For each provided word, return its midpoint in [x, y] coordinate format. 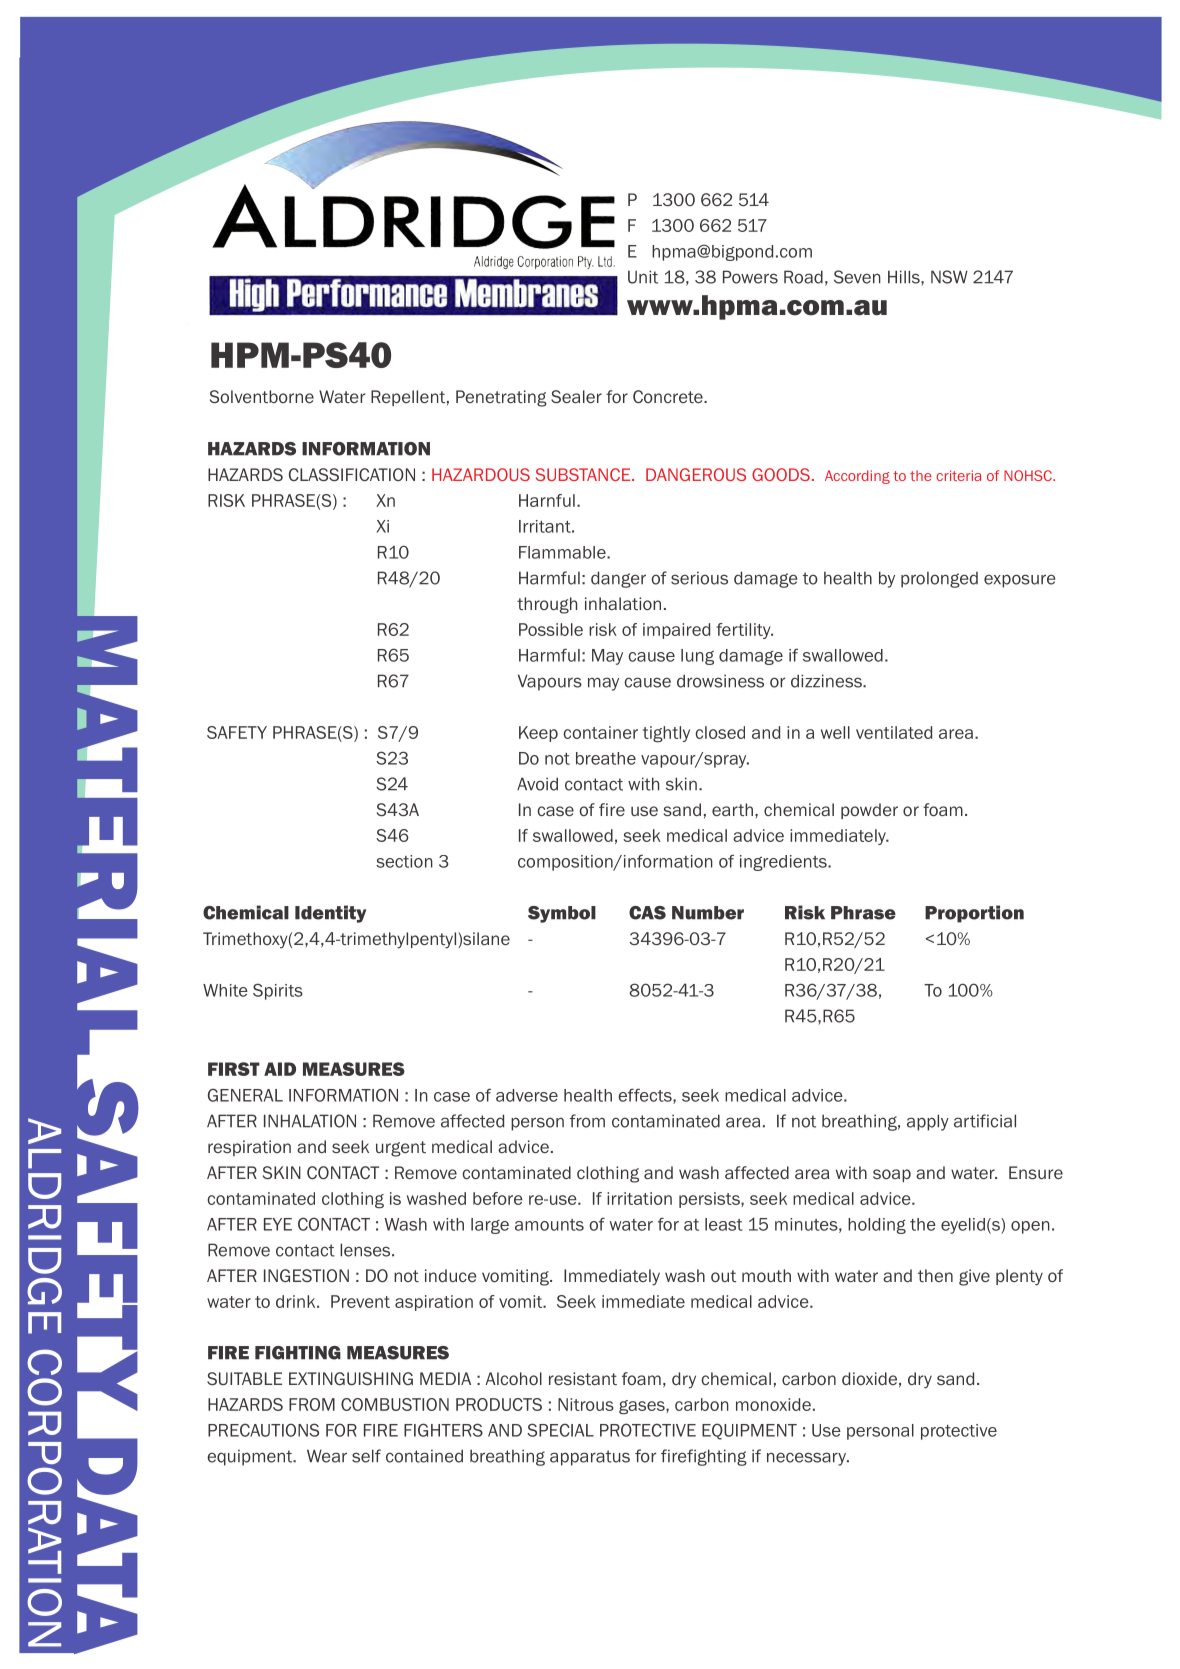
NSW [949, 277]
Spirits [278, 991]
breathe [606, 758]
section [404, 861]
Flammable [563, 552]
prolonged [939, 580]
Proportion [974, 914]
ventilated [894, 732]
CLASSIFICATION [352, 474]
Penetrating [501, 398]
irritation [639, 1198]
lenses [366, 1250]
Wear [327, 1456]
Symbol [562, 914]
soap [892, 1175]
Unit [643, 277]
